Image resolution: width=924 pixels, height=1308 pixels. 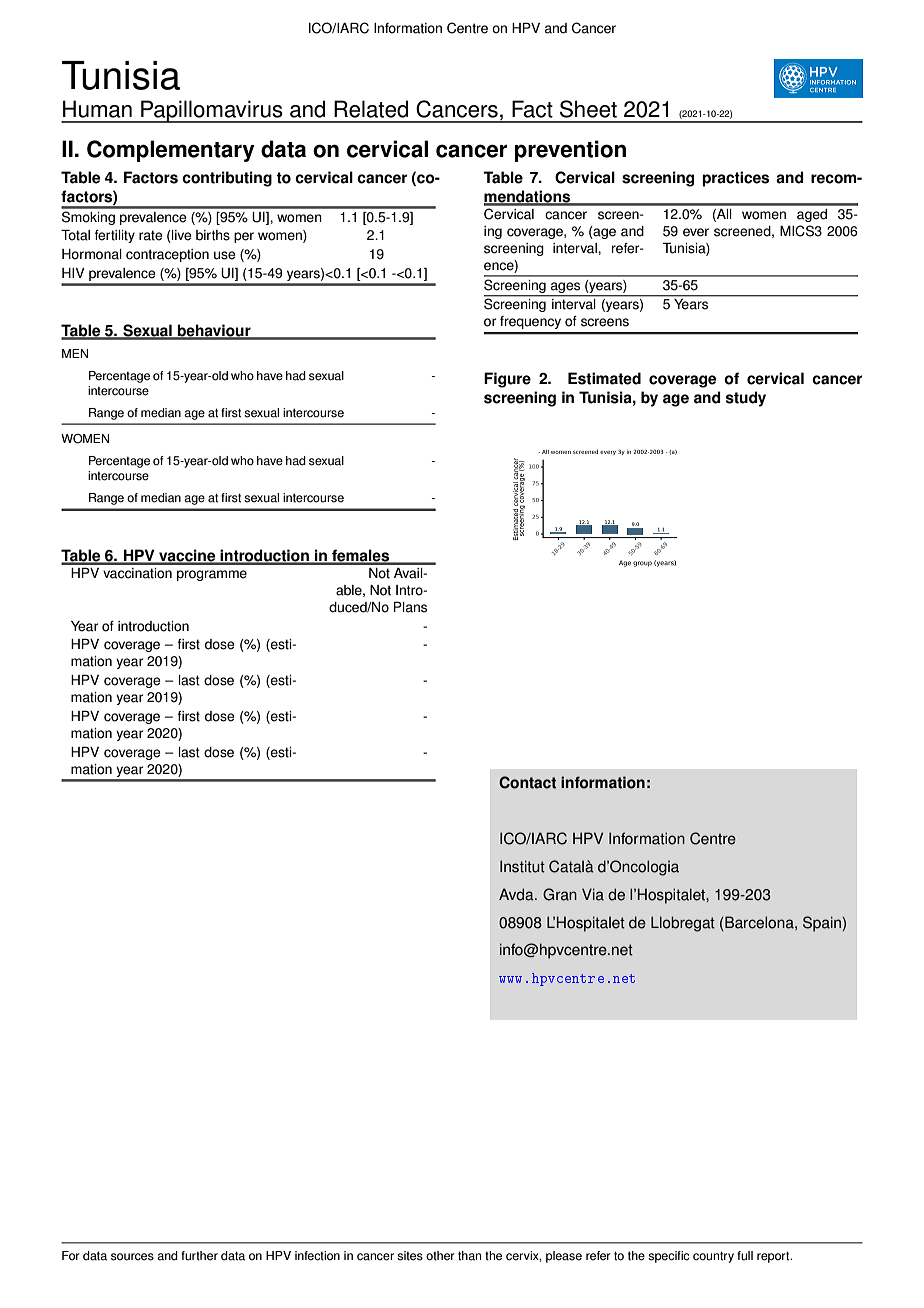 What do you see at coordinates (171, 151) in the screenshot?
I see `Complementary` at bounding box center [171, 151].
